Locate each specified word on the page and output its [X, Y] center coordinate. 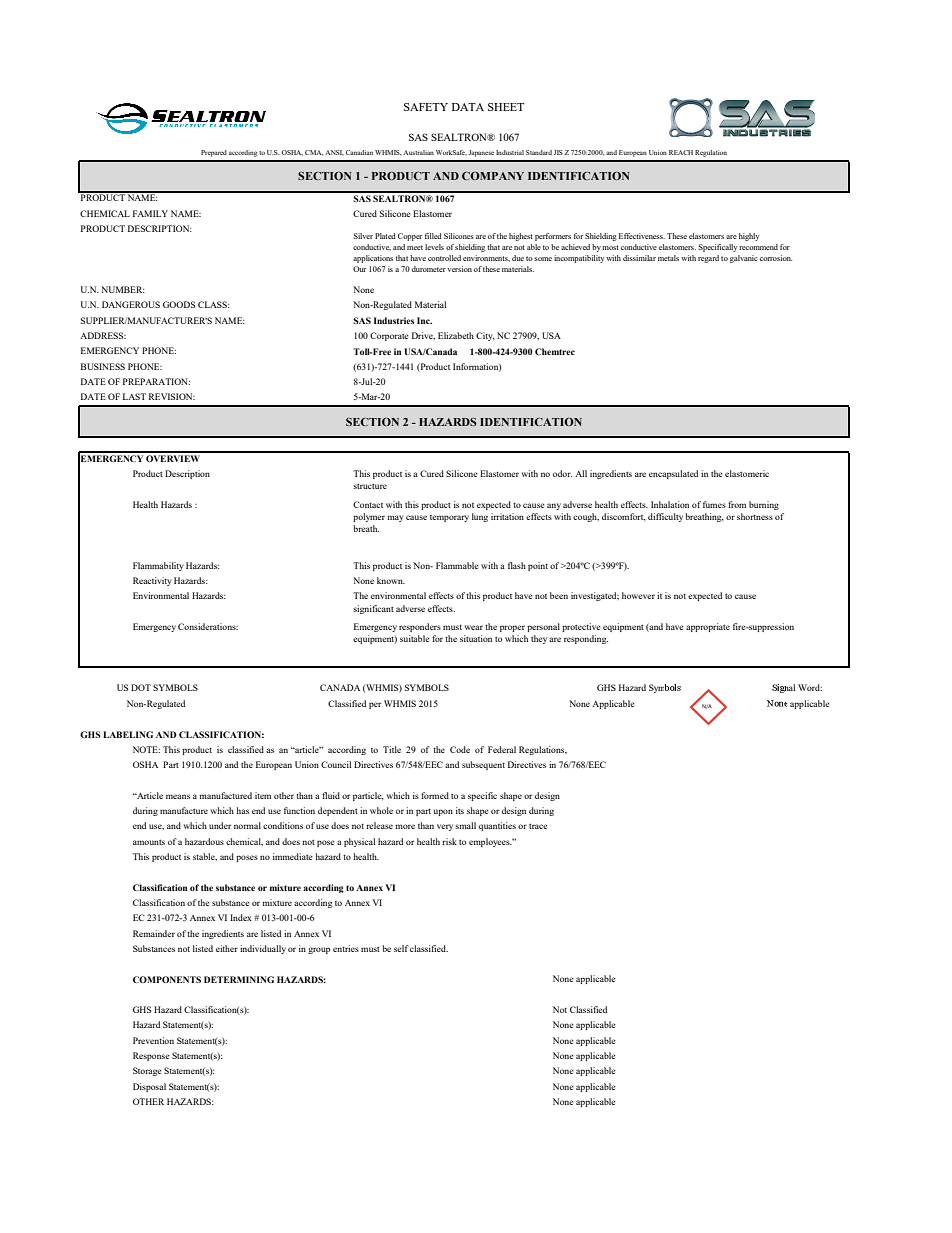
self [401, 948]
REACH [681, 152]
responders [420, 627]
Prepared [214, 153]
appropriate [708, 627]
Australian [418, 152]
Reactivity [152, 581]
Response [151, 1056]
